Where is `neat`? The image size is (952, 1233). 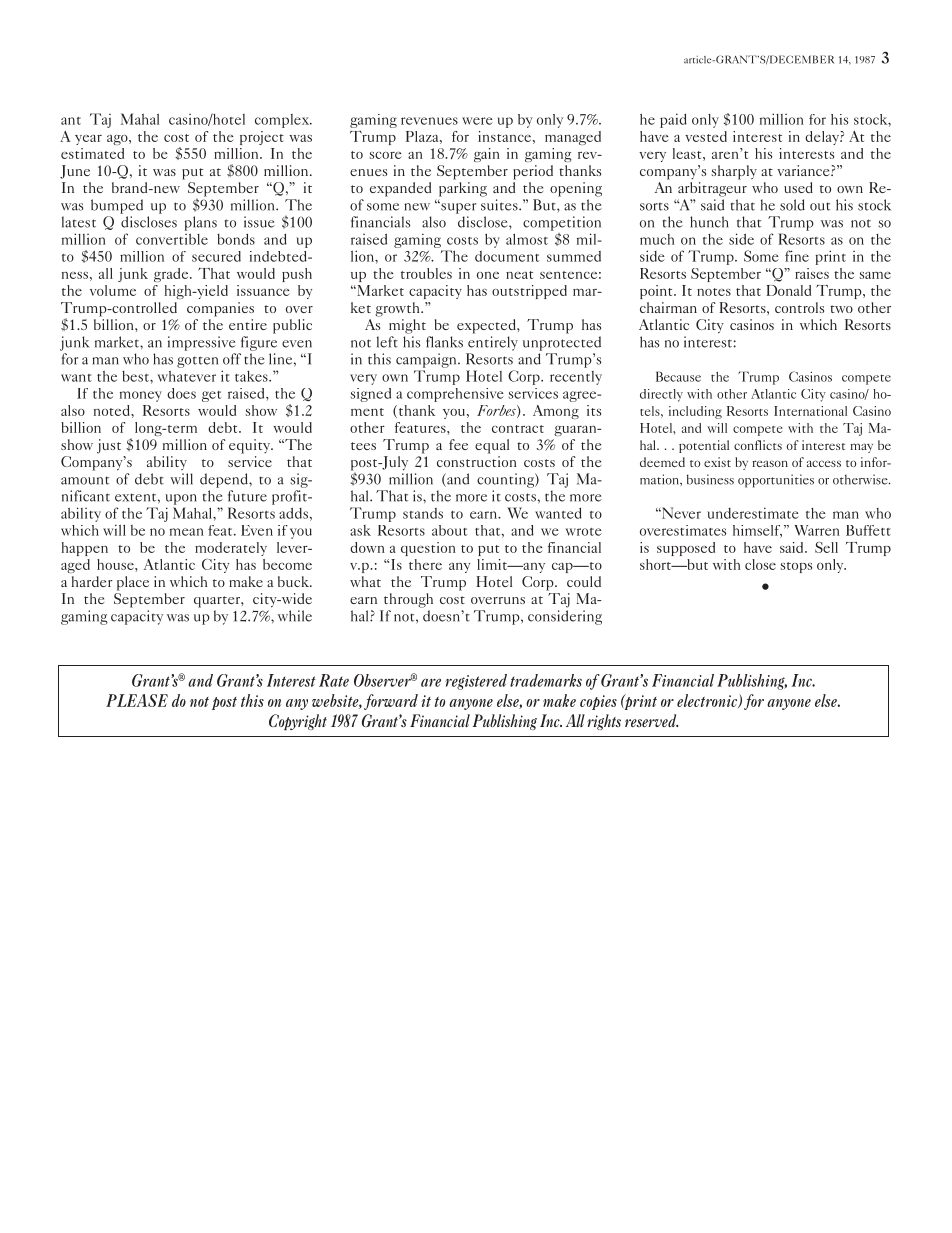
neat is located at coordinates (519, 275).
